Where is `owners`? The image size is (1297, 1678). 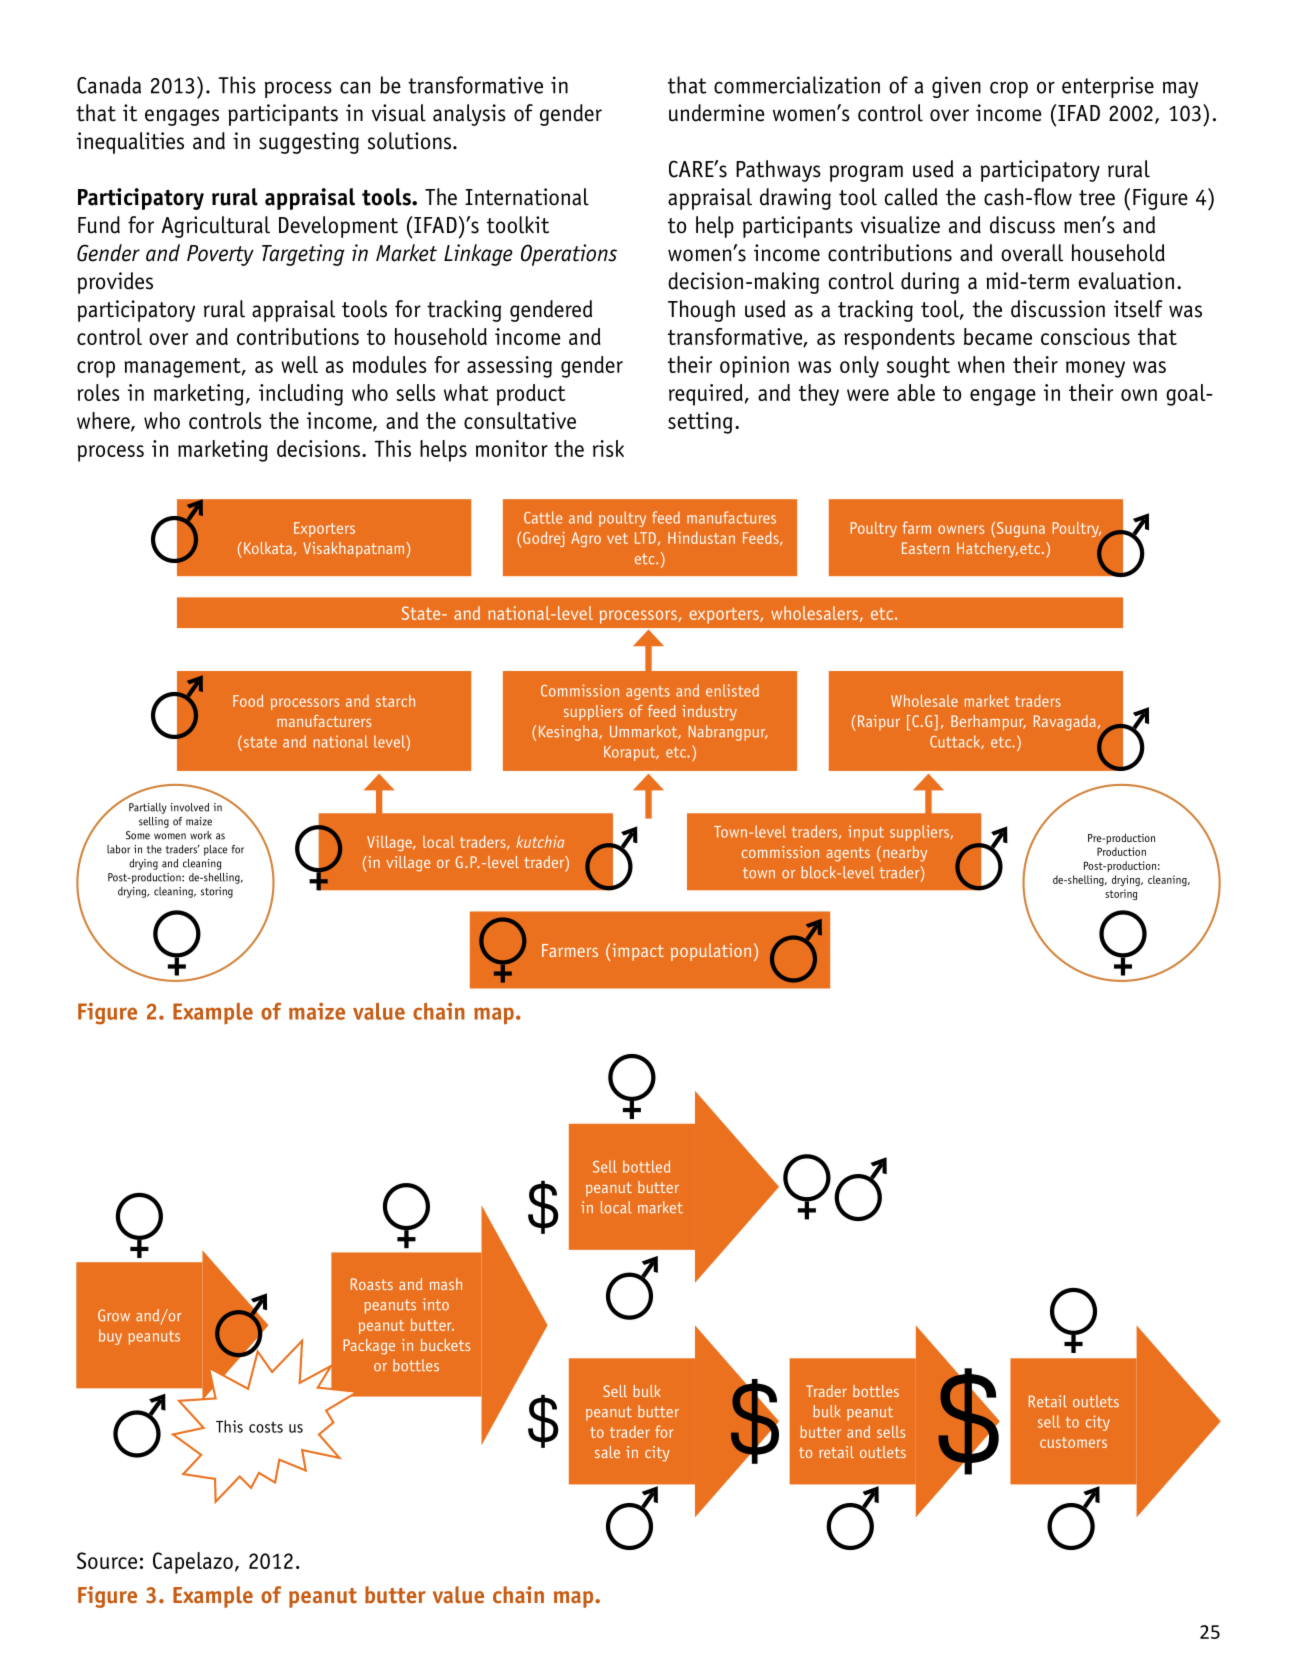 owners is located at coordinates (961, 529).
